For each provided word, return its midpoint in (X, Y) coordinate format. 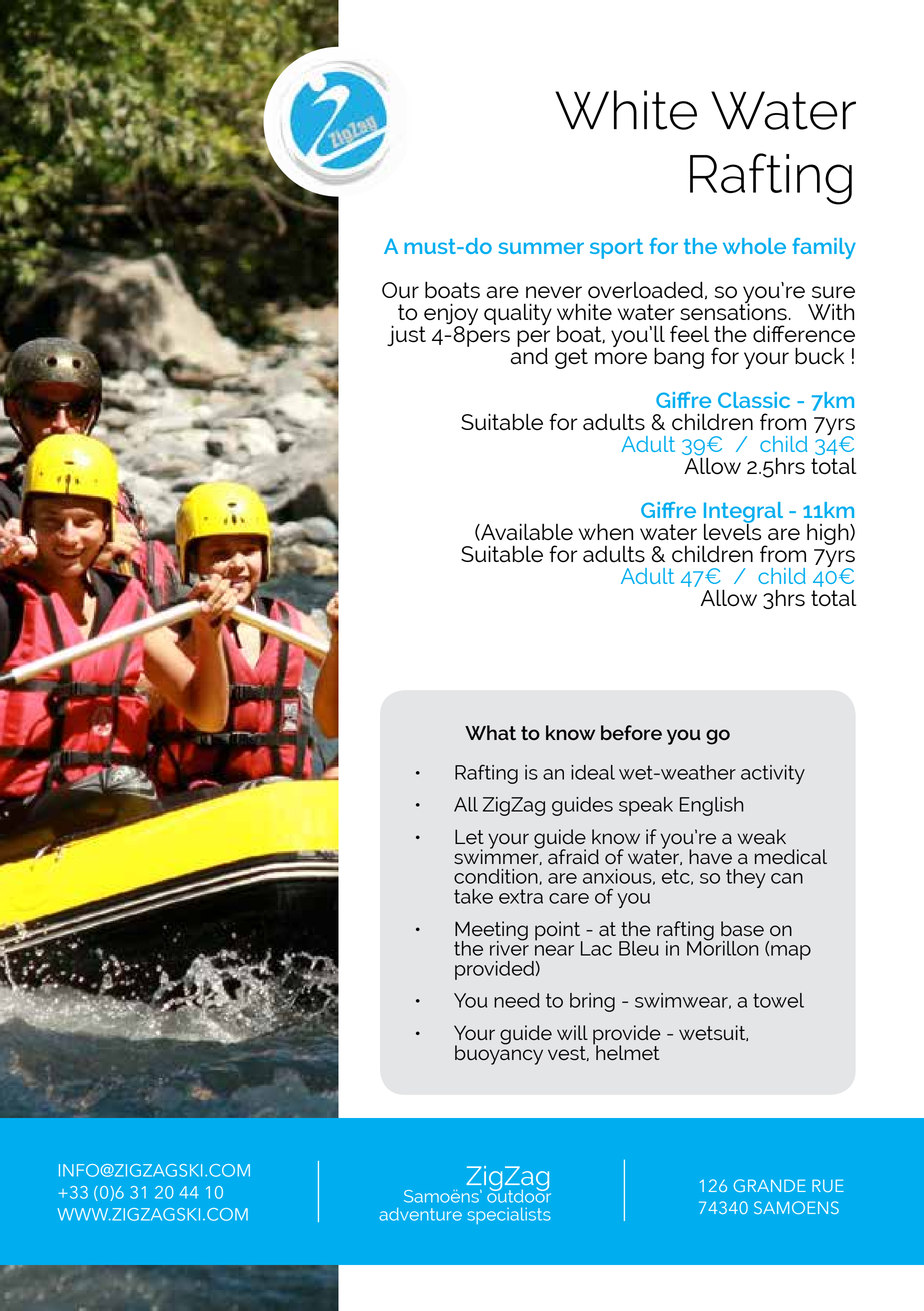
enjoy (451, 315)
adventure (420, 1214)
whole (754, 246)
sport (616, 249)
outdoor (519, 1195)
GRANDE (770, 1185)
